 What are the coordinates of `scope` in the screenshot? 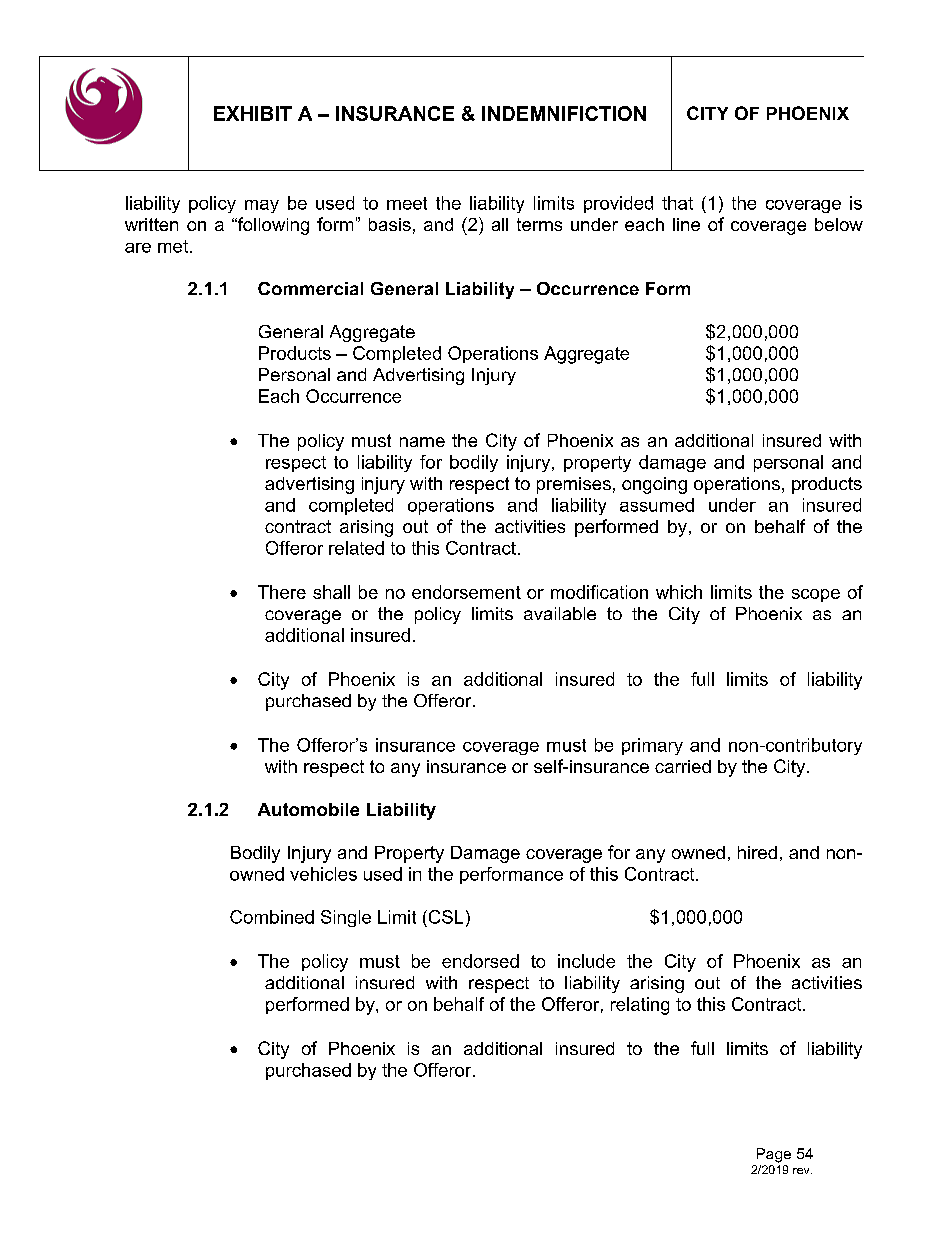 It's located at (816, 595).
